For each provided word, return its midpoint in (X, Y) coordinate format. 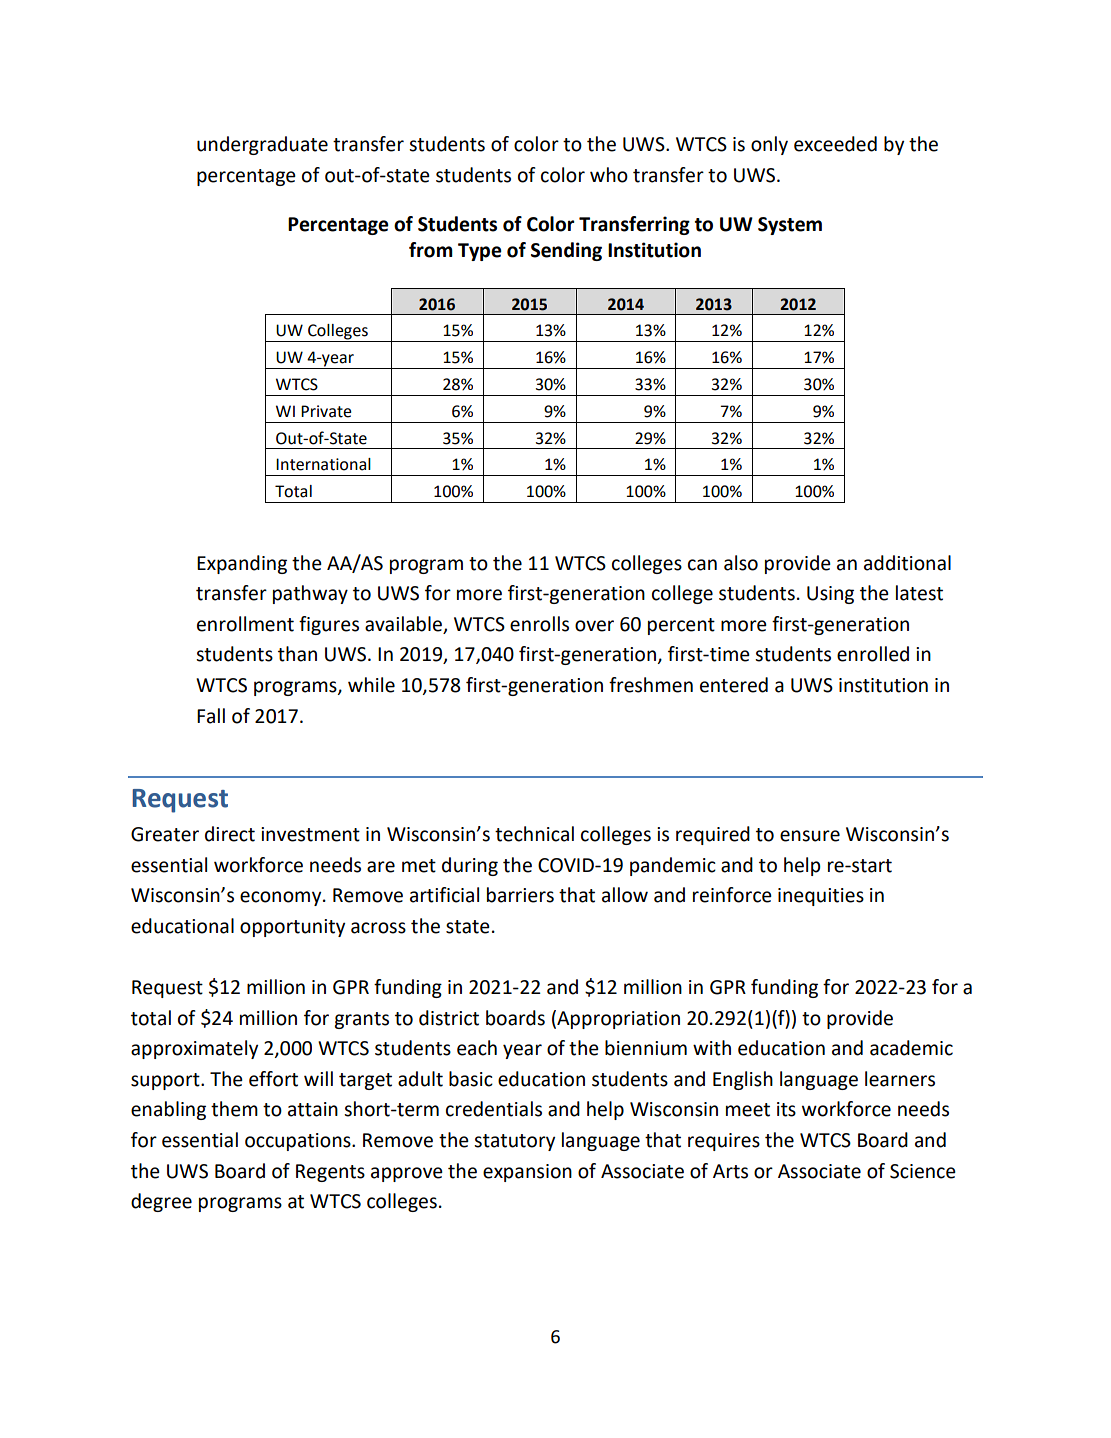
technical (534, 834)
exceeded (835, 144)
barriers (520, 895)
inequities (821, 897)
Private (326, 411)
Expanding (242, 564)
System (790, 226)
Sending (566, 251)
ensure (810, 836)
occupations (299, 1142)
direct (230, 834)
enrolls (539, 624)
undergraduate (262, 145)
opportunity (292, 928)
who (609, 175)
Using (830, 595)
